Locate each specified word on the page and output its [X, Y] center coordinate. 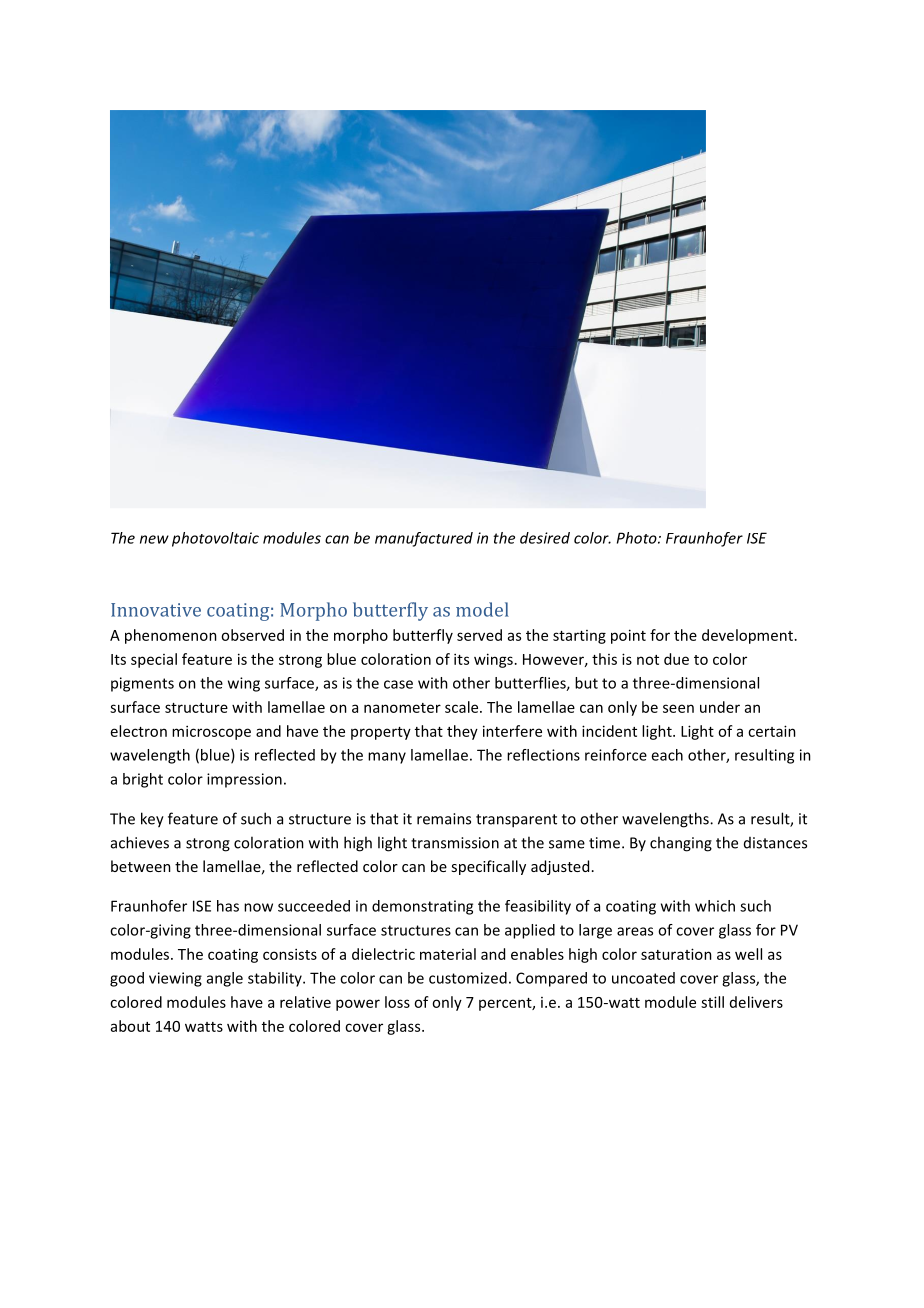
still [712, 1002]
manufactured [424, 539]
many [387, 758]
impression [244, 780]
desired [545, 538]
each [667, 755]
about [130, 1026]
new [154, 539]
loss [397, 1002]
